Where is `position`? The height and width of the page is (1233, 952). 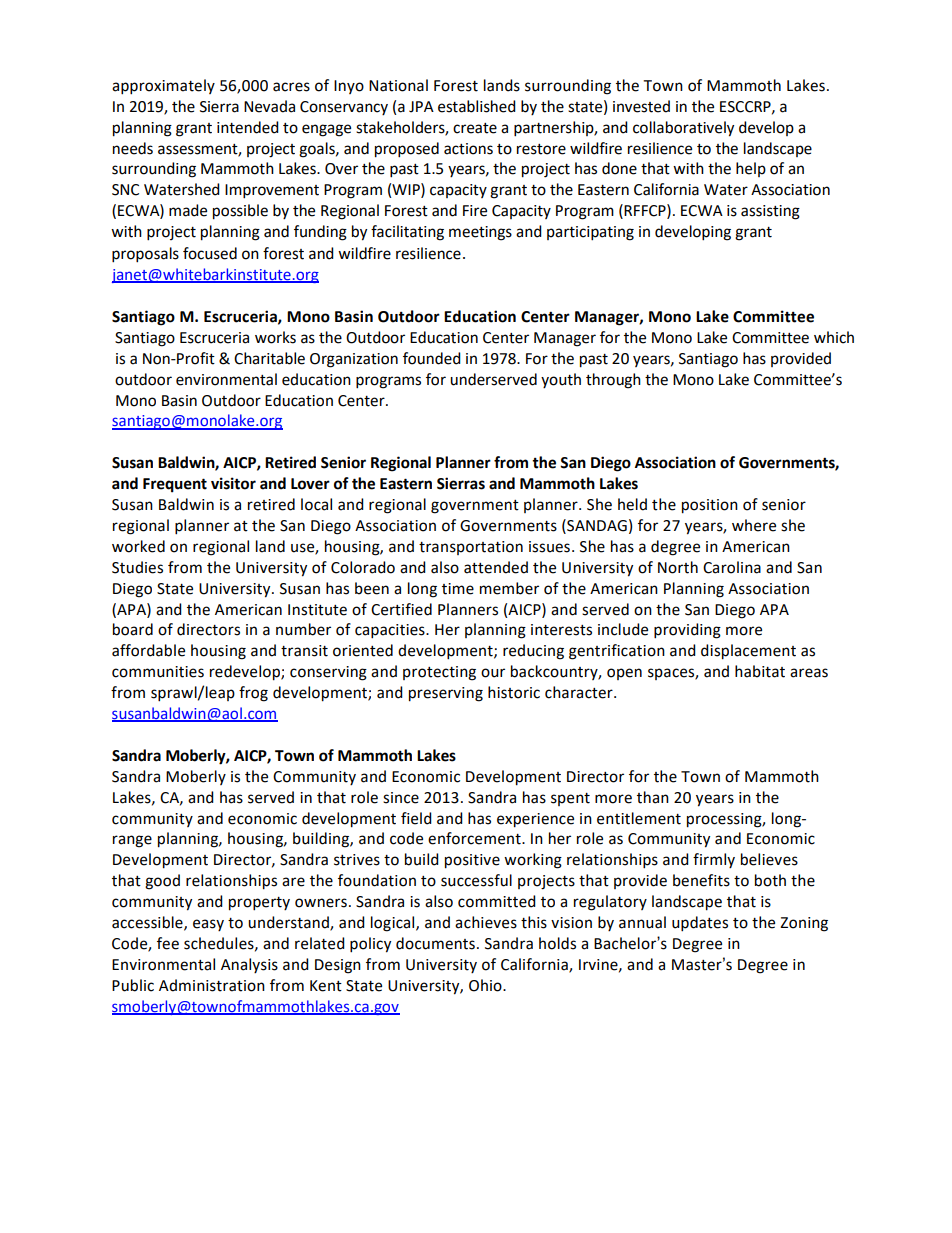 position is located at coordinates (710, 506).
